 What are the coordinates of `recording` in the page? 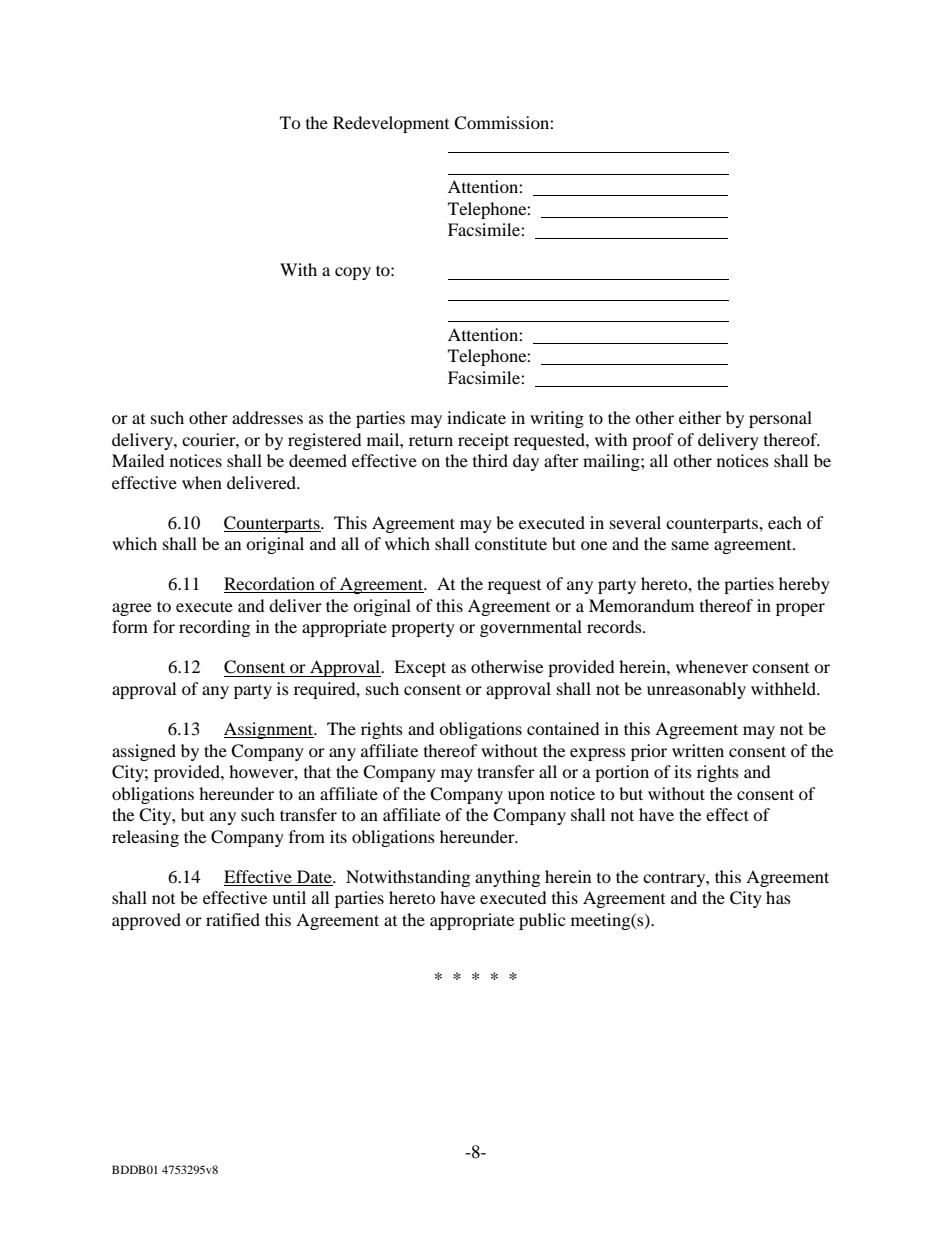 It's located at (214, 628).
